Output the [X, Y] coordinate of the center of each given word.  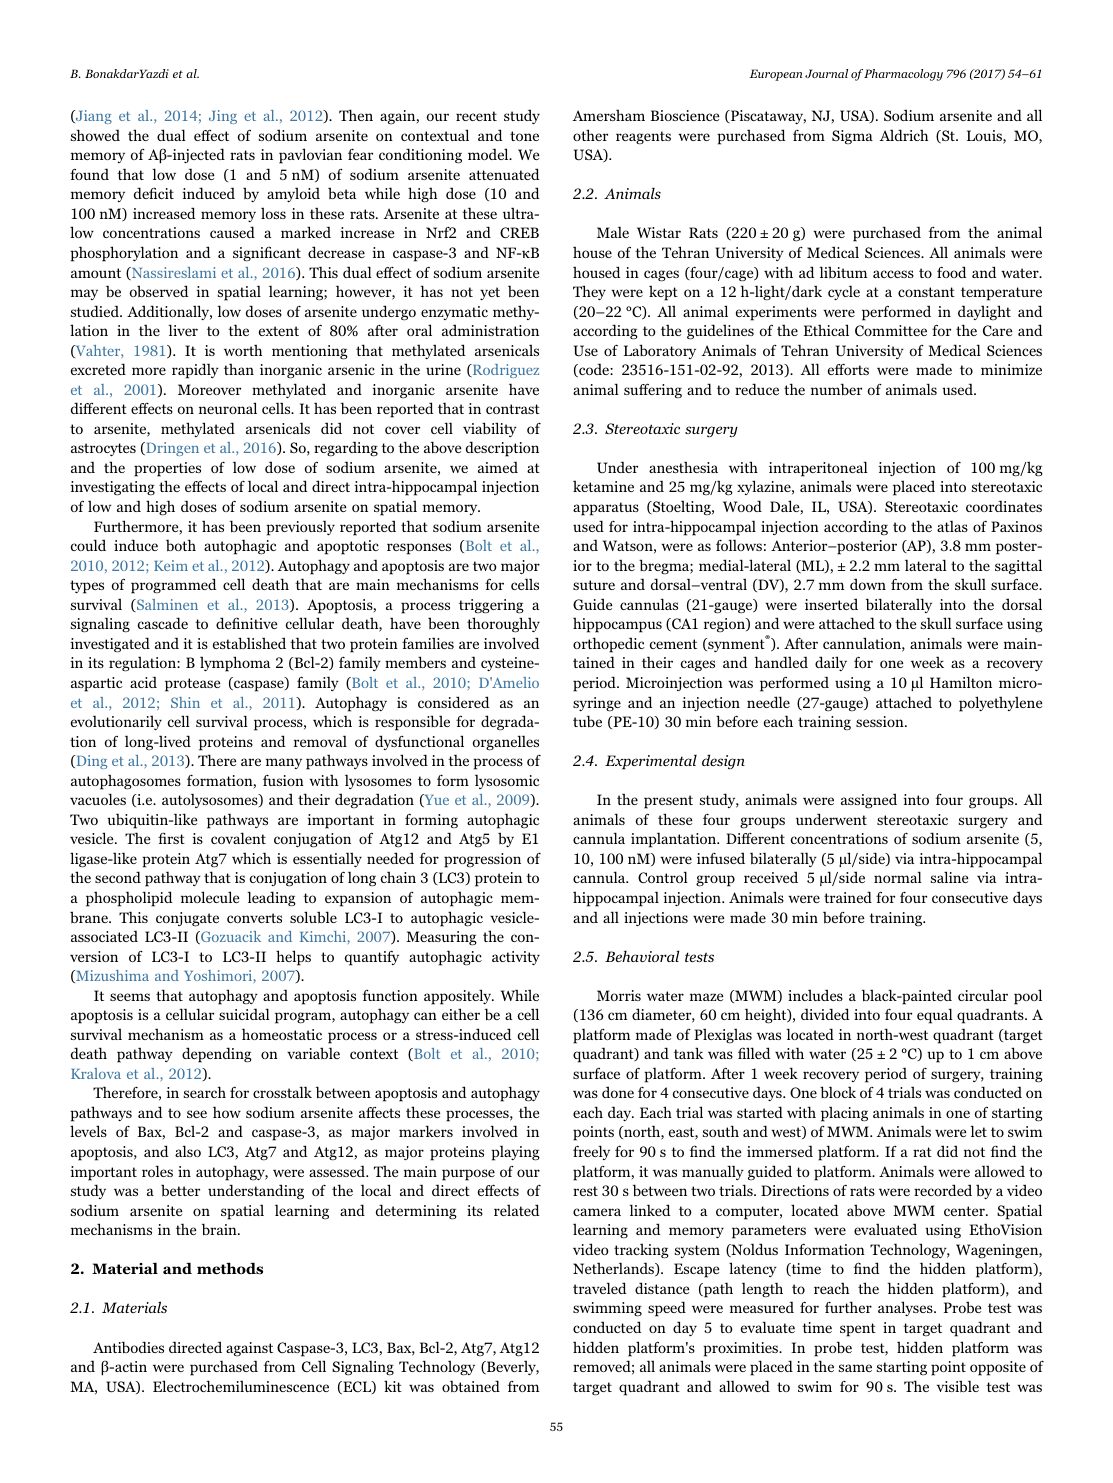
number [836, 389]
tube [587, 721]
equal [935, 1016]
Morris [619, 995]
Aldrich [904, 135]
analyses [906, 1308]
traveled [600, 1288]
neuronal [228, 408]
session [881, 721]
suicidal [244, 1014]
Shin [185, 702]
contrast [513, 409]
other [590, 135]
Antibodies [128, 1347]
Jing [223, 117]
